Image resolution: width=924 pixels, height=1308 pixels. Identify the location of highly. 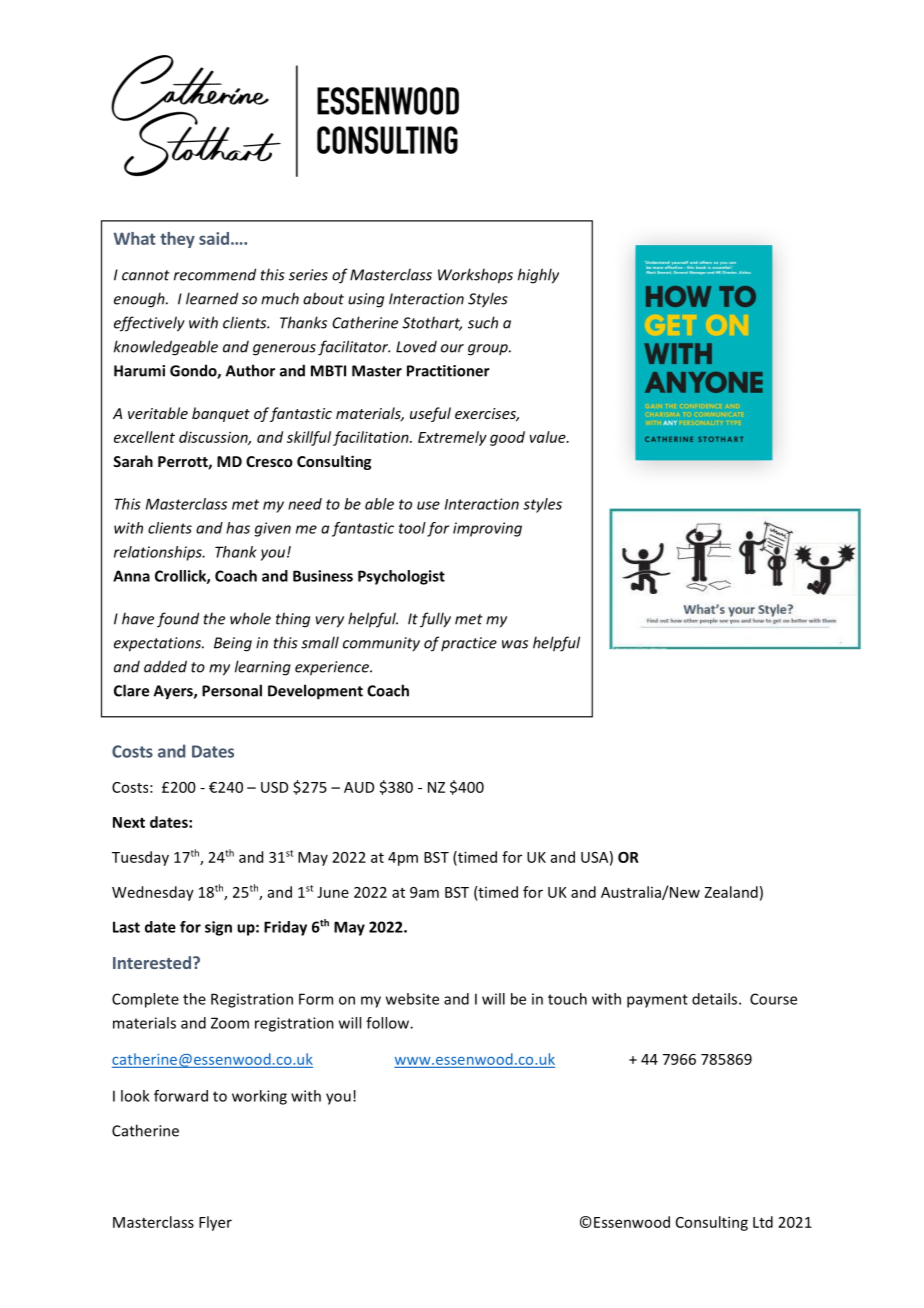
(538, 276).
